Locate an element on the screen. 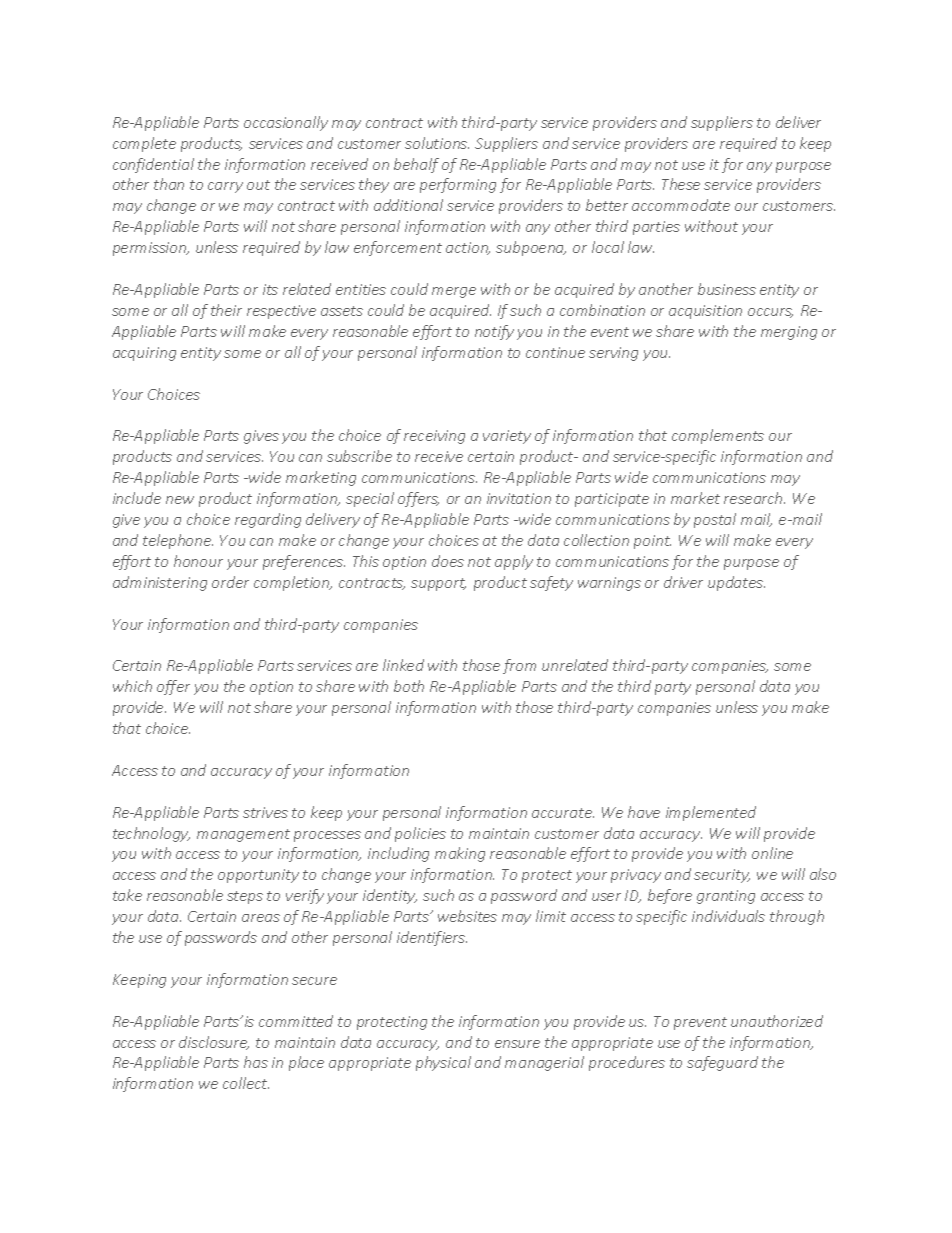 This screenshot has height=1233, width=952. both is located at coordinates (409, 686).
